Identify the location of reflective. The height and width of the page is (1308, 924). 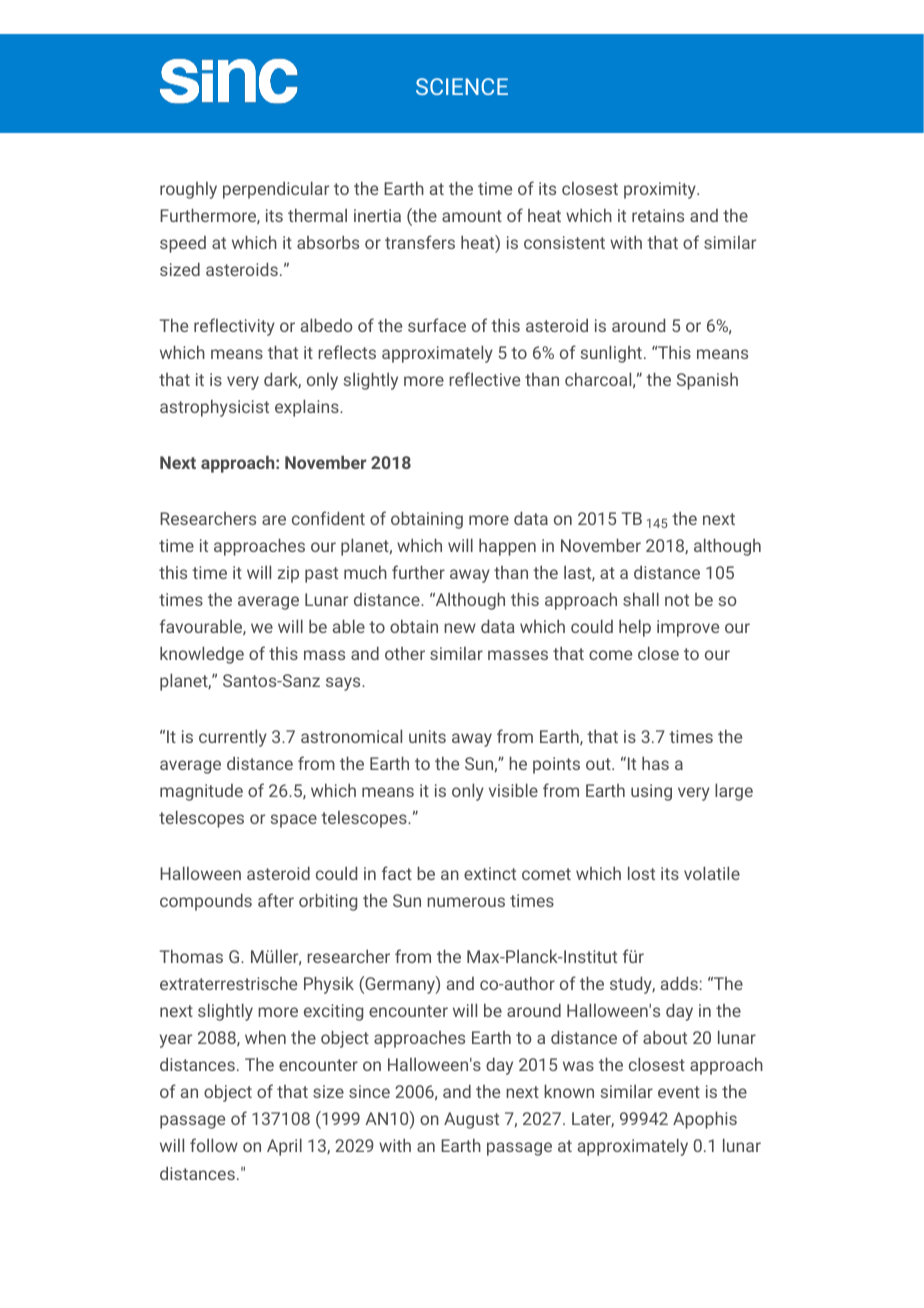
(484, 379).
